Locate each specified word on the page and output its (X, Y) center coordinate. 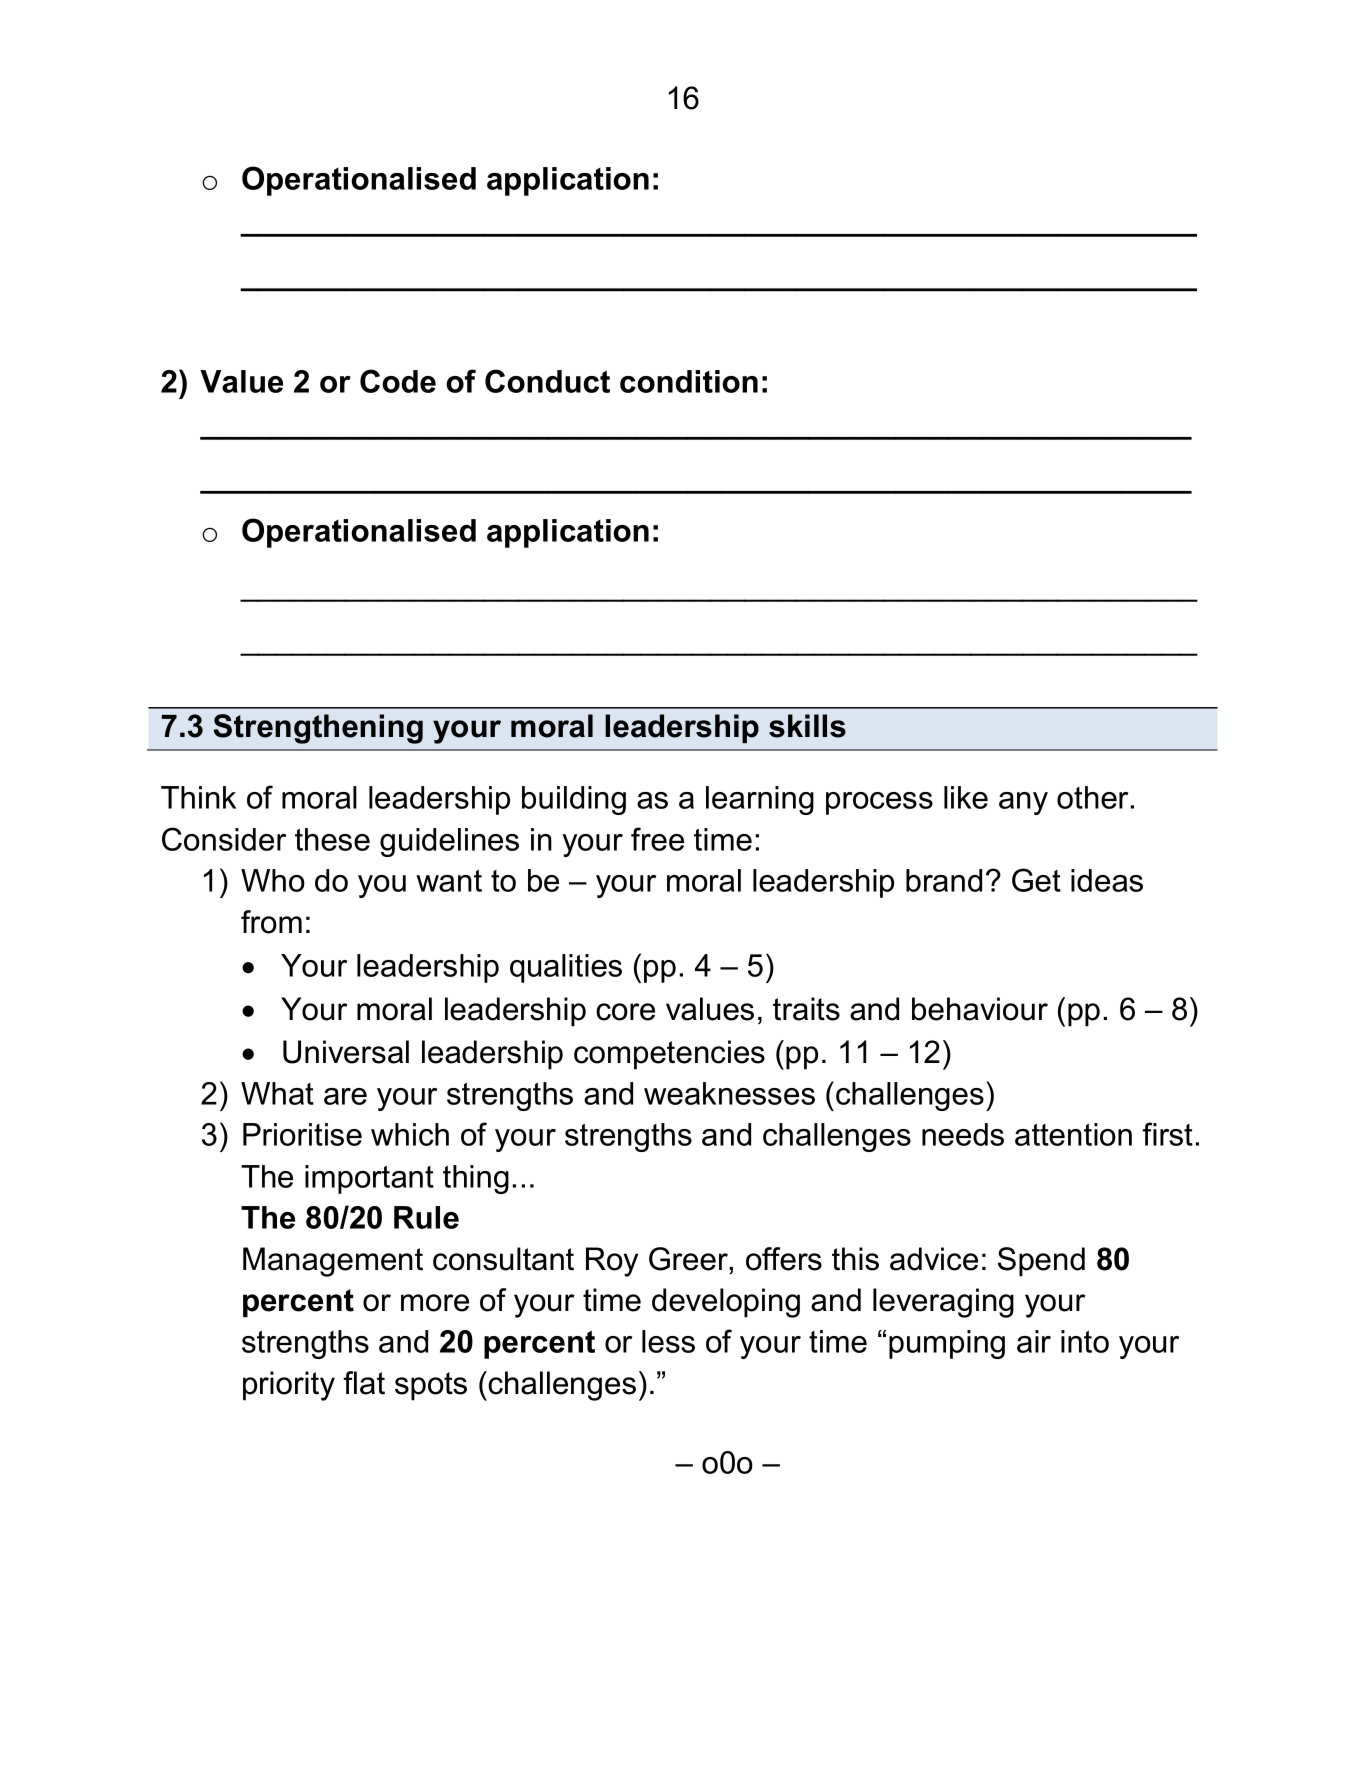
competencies (669, 1055)
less (668, 1341)
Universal (346, 1052)
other (1092, 797)
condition (689, 381)
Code (398, 381)
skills (807, 726)
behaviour (980, 1009)
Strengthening (318, 729)
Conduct (547, 381)
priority (289, 1386)
